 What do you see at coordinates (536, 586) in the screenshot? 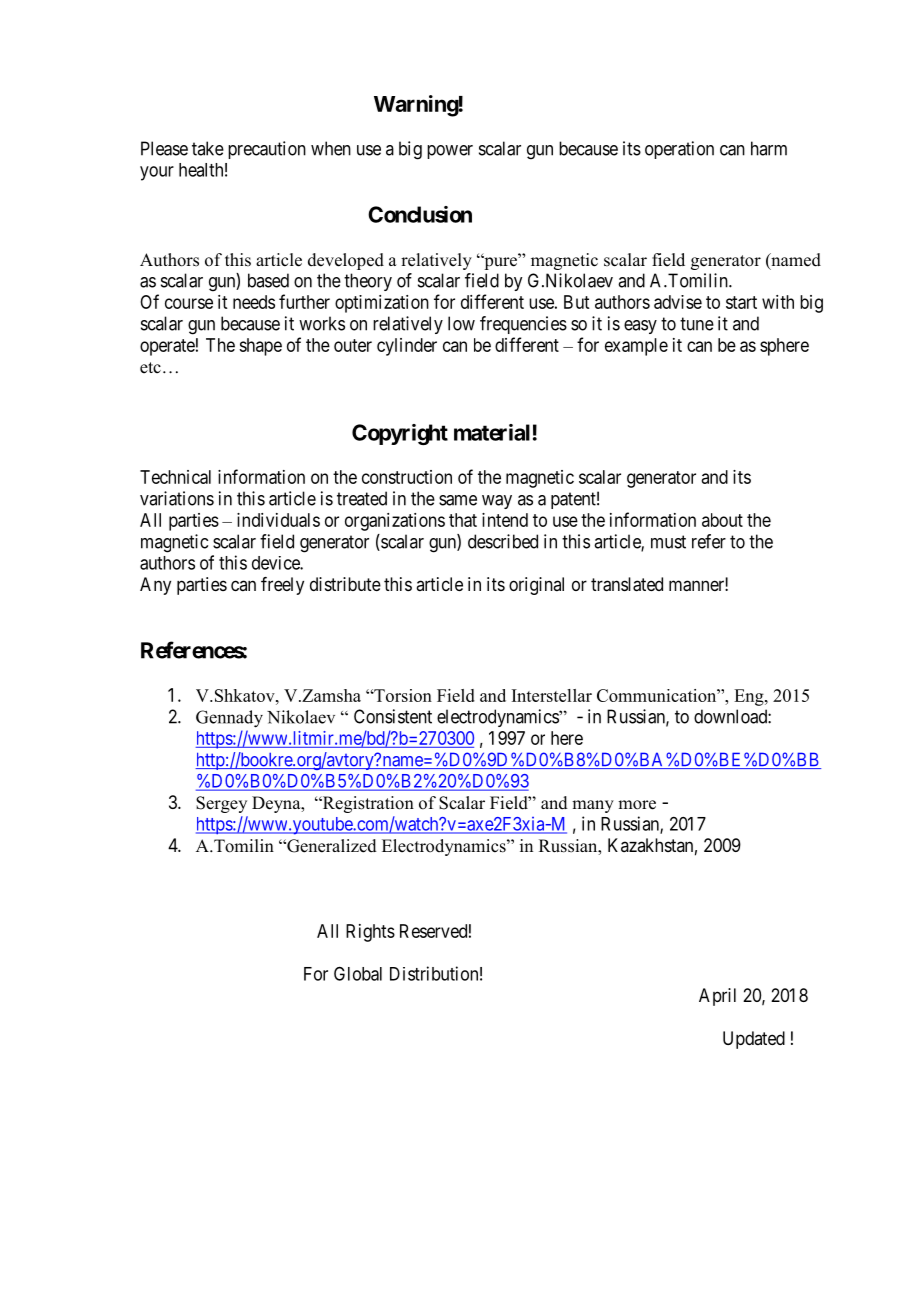
I see `original` at bounding box center [536, 586].
